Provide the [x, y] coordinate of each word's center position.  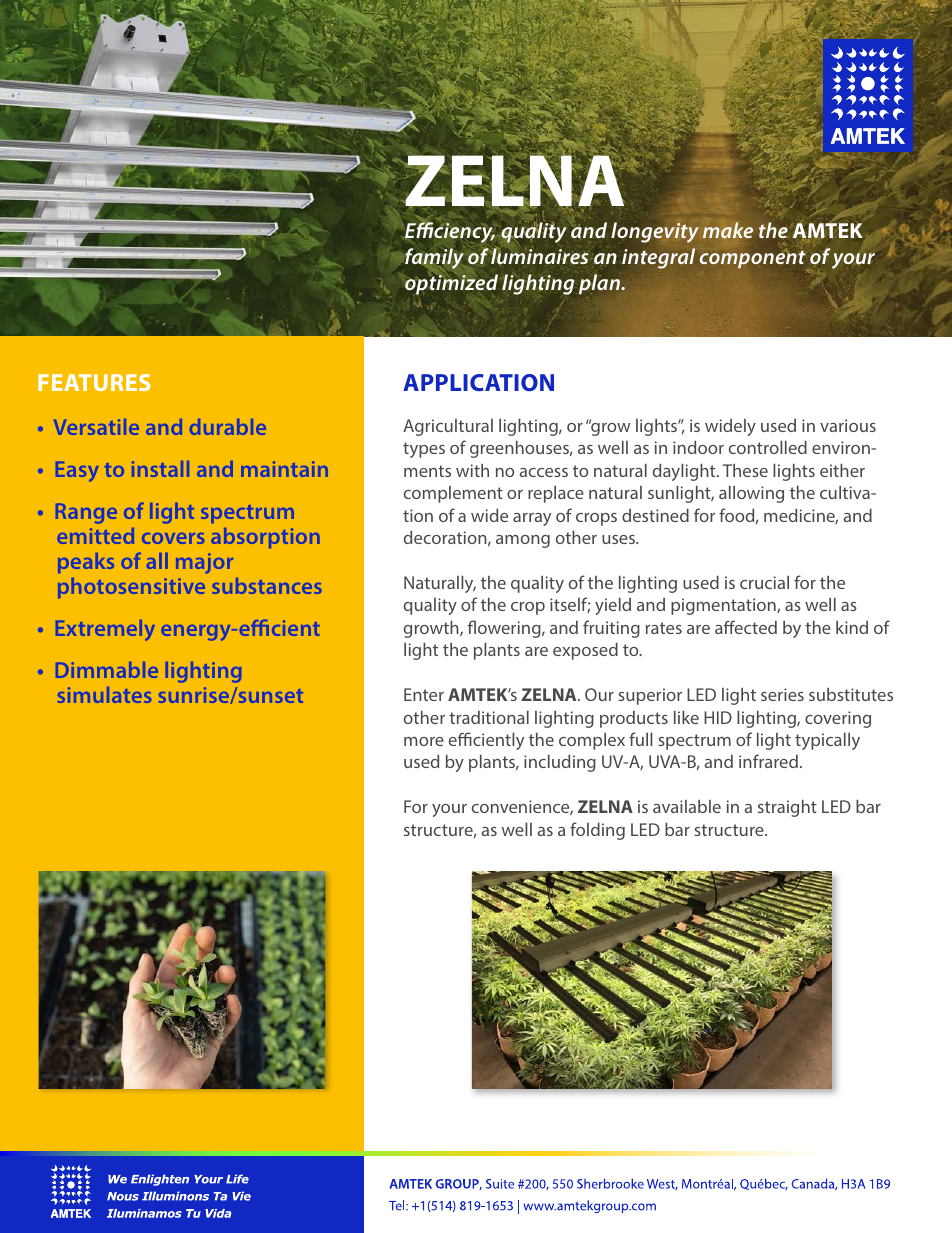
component [752, 260]
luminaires [540, 256]
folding [597, 831]
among [523, 541]
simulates [104, 695]
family [434, 259]
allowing [751, 494]
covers [173, 538]
